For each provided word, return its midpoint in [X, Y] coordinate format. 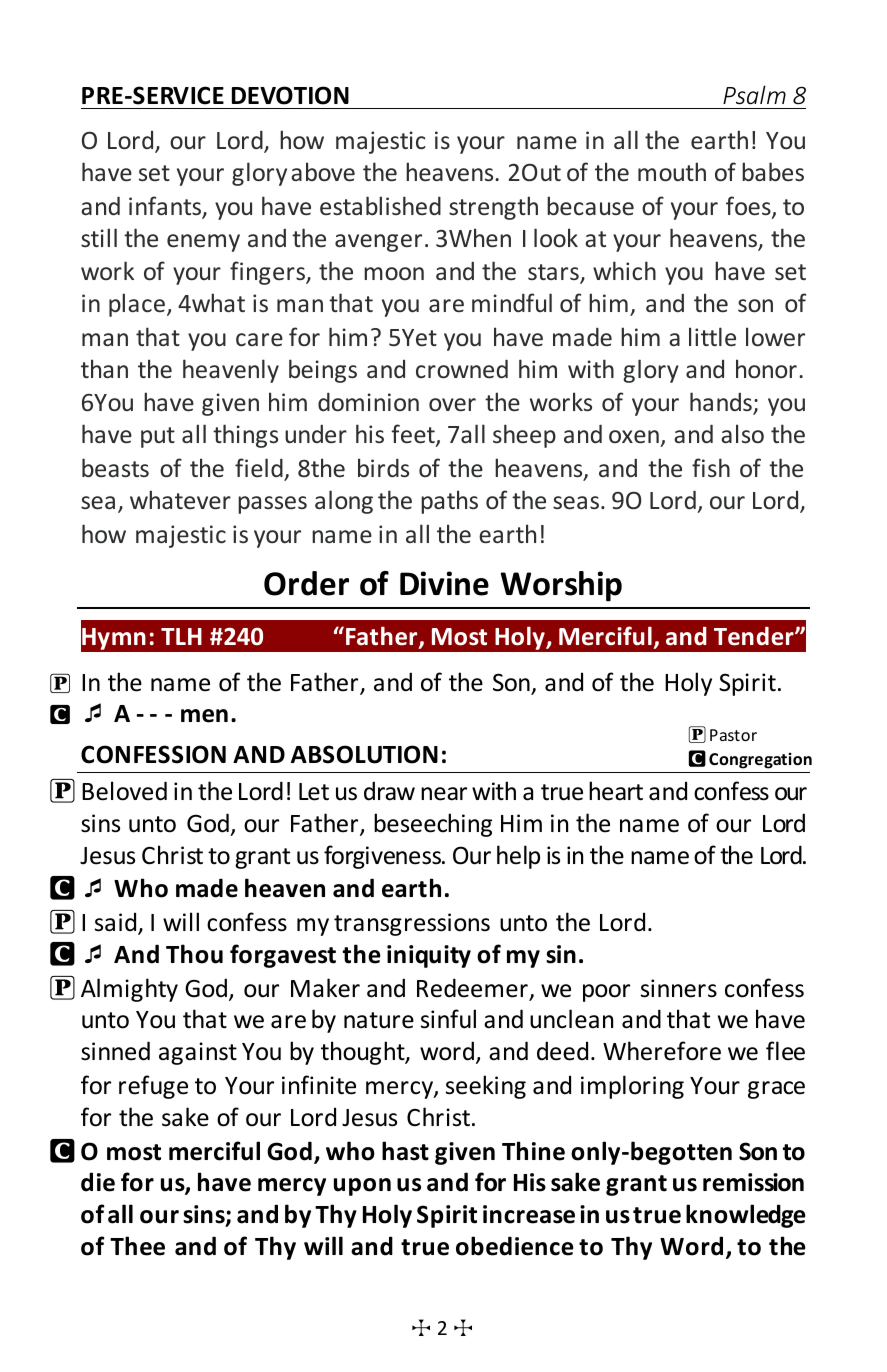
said [117, 923]
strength [493, 208]
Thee [137, 1246]
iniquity [429, 956]
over [452, 405]
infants [166, 207]
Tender [755, 636]
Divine [444, 583]
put [158, 437]
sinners [679, 988]
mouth [672, 172]
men [204, 716]
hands [722, 403]
